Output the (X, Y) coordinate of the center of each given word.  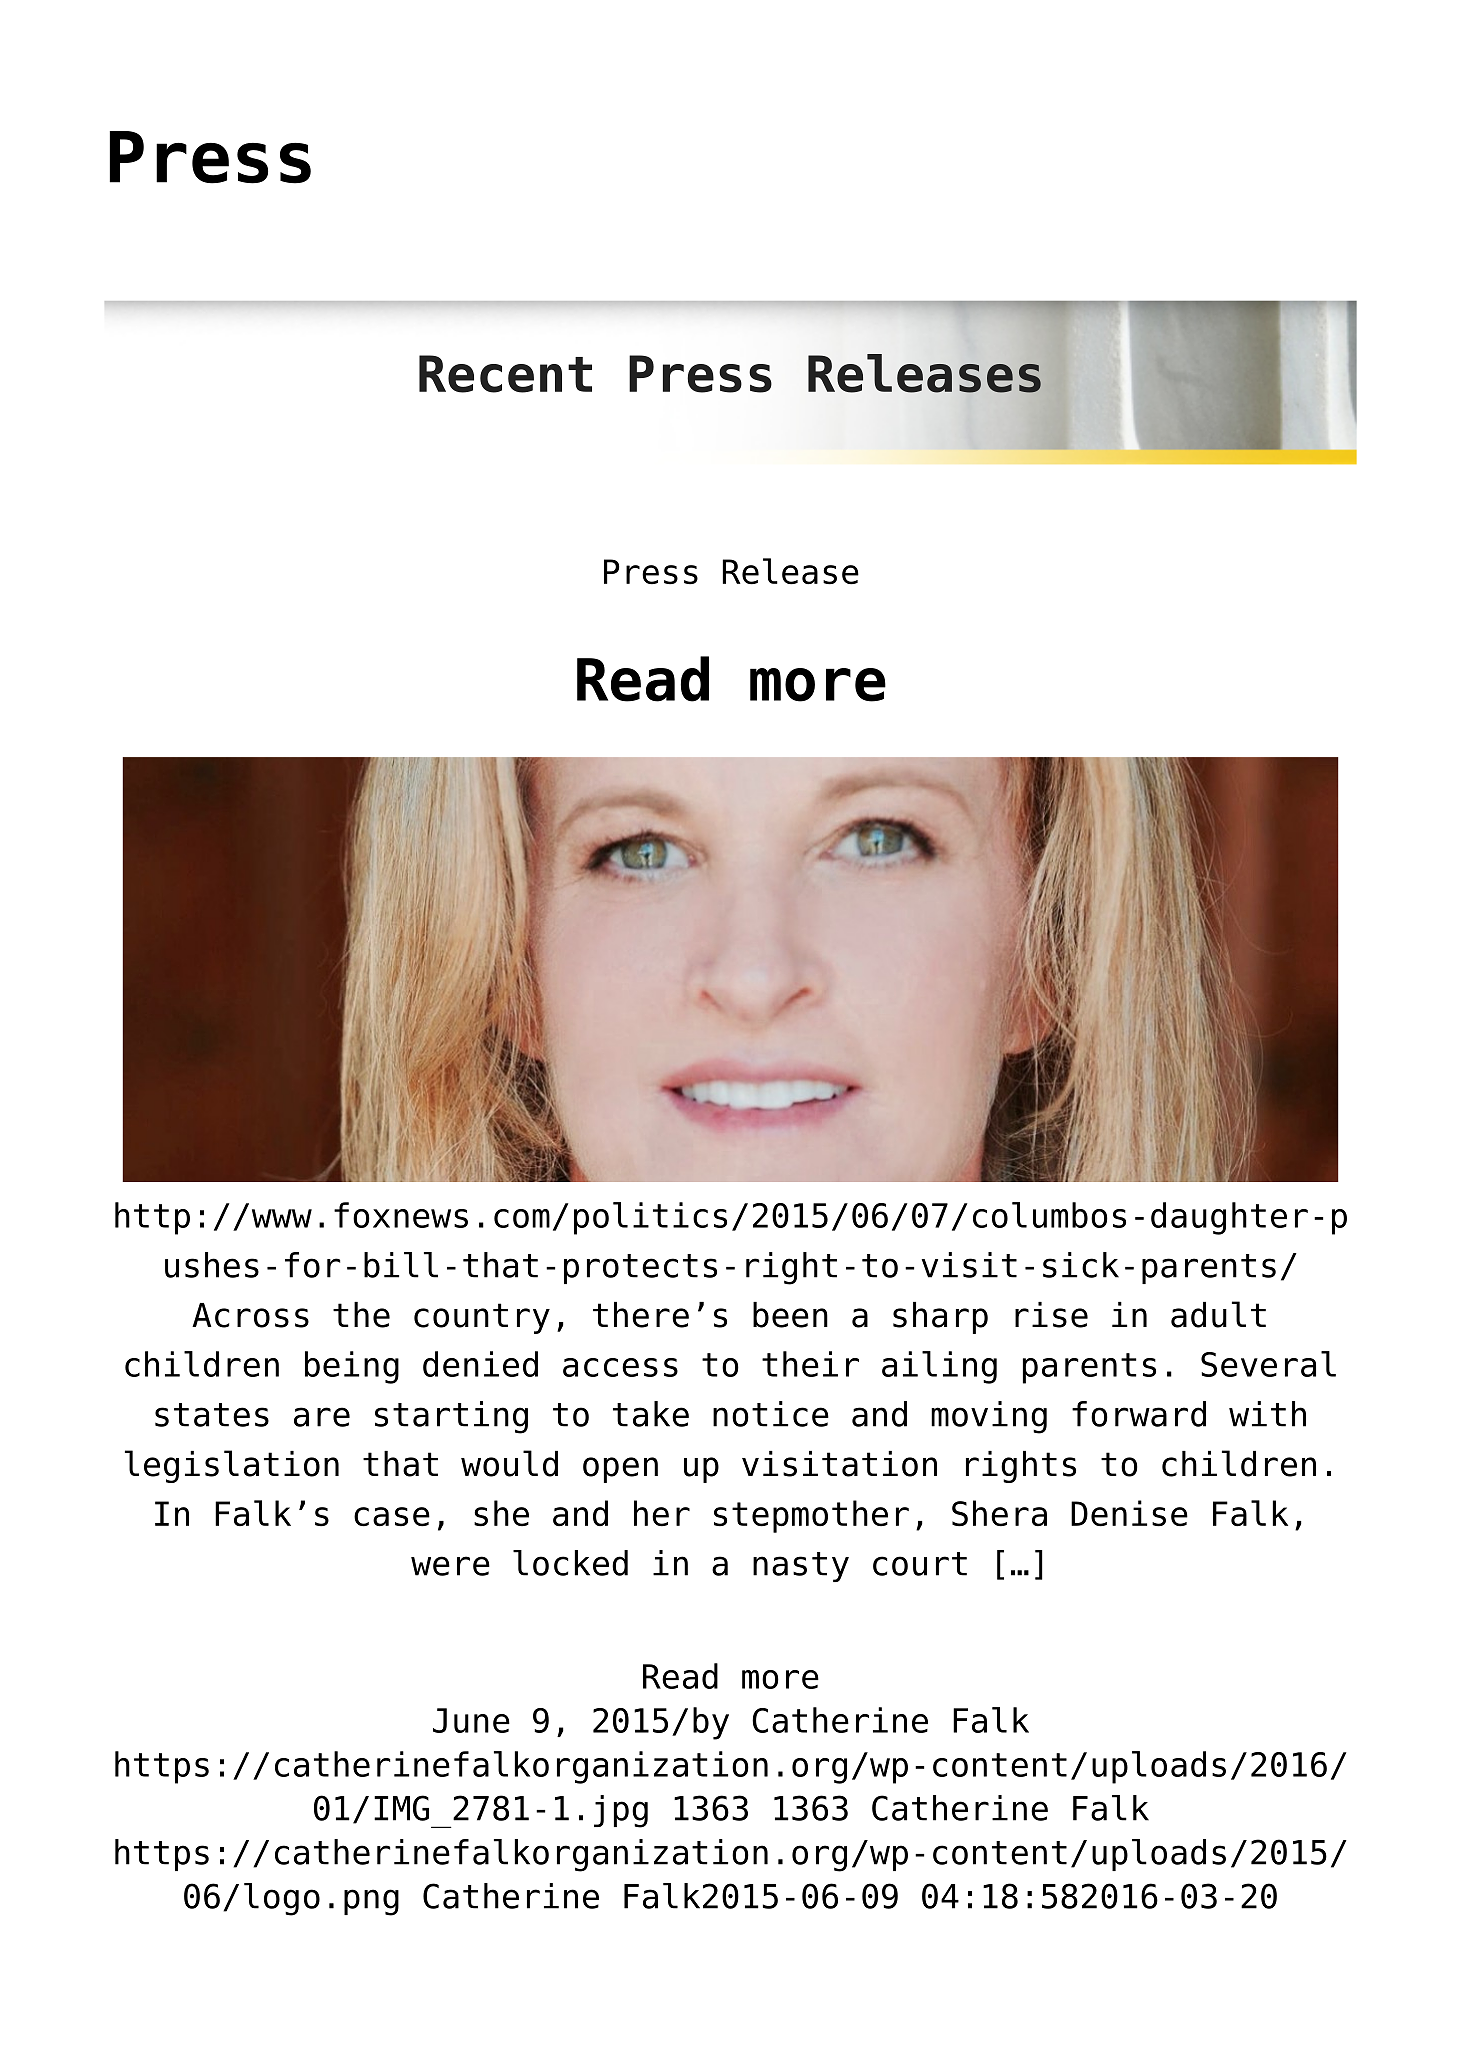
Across (250, 1315)
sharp (940, 1318)
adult (1218, 1314)
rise (1051, 1315)
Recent (505, 374)
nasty (801, 1567)
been (790, 1315)
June (471, 1720)
